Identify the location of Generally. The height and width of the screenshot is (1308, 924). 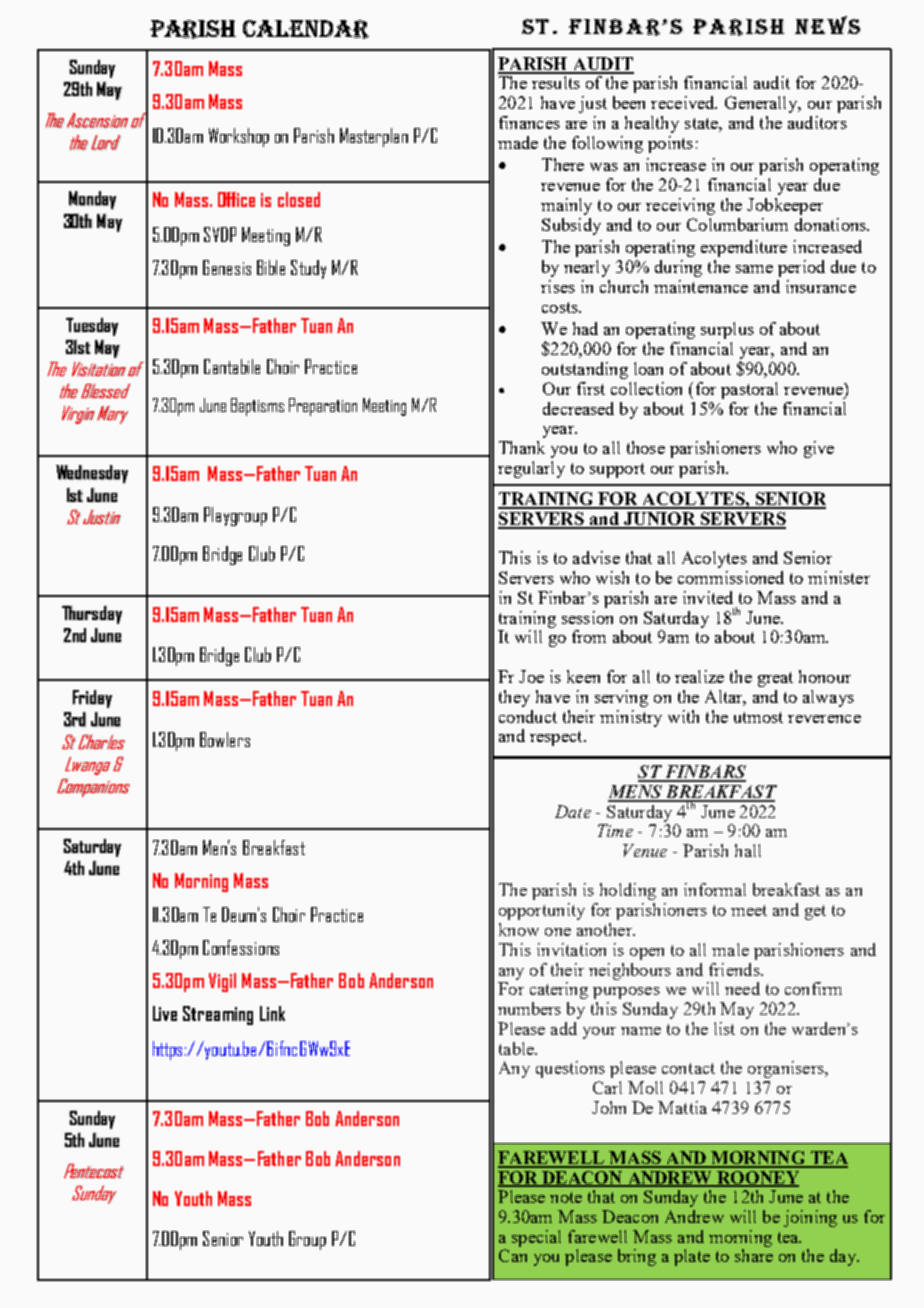
(762, 104).
